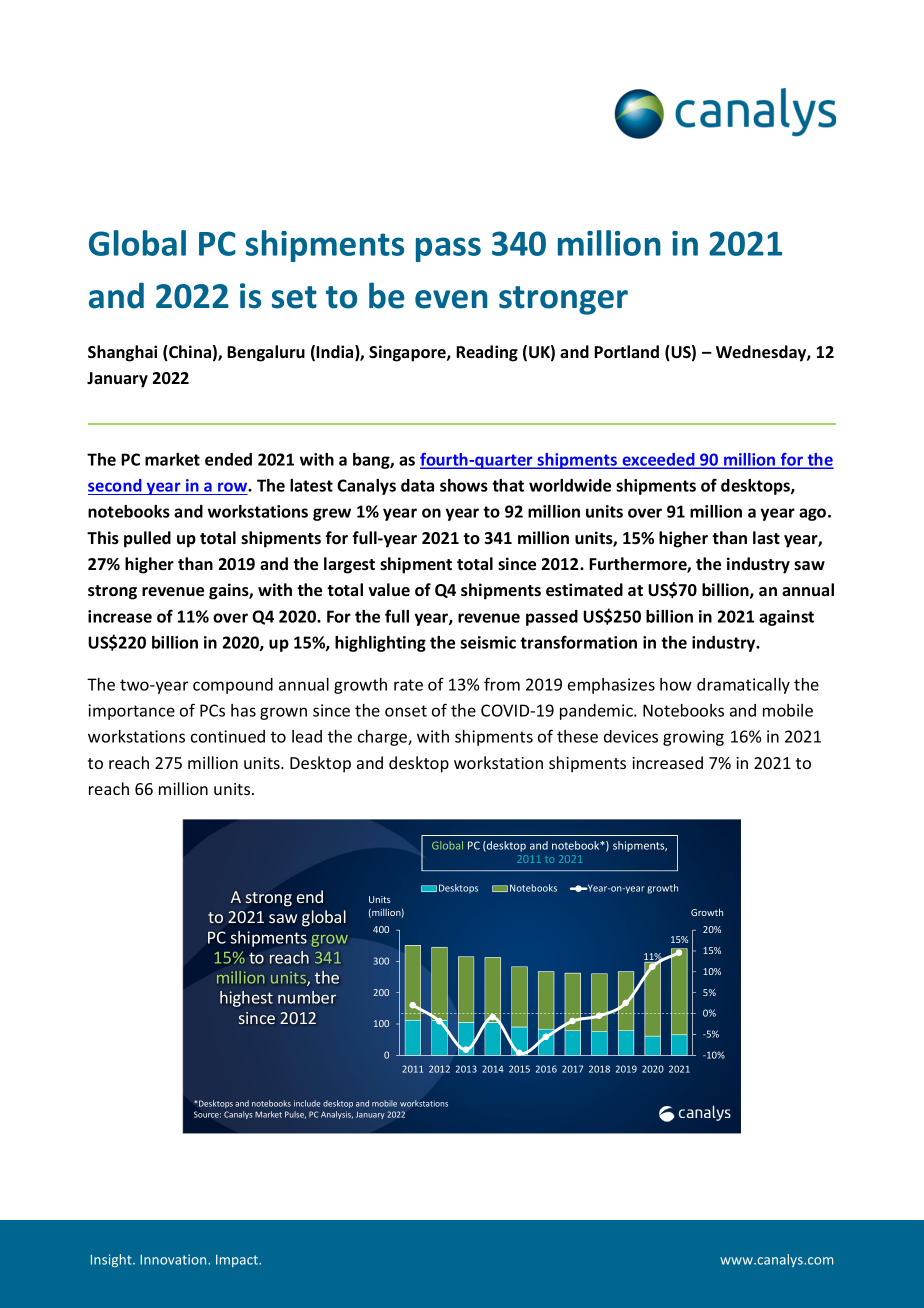 This page has width=924, height=1308. What do you see at coordinates (406, 711) in the page?
I see `onset` at bounding box center [406, 711].
